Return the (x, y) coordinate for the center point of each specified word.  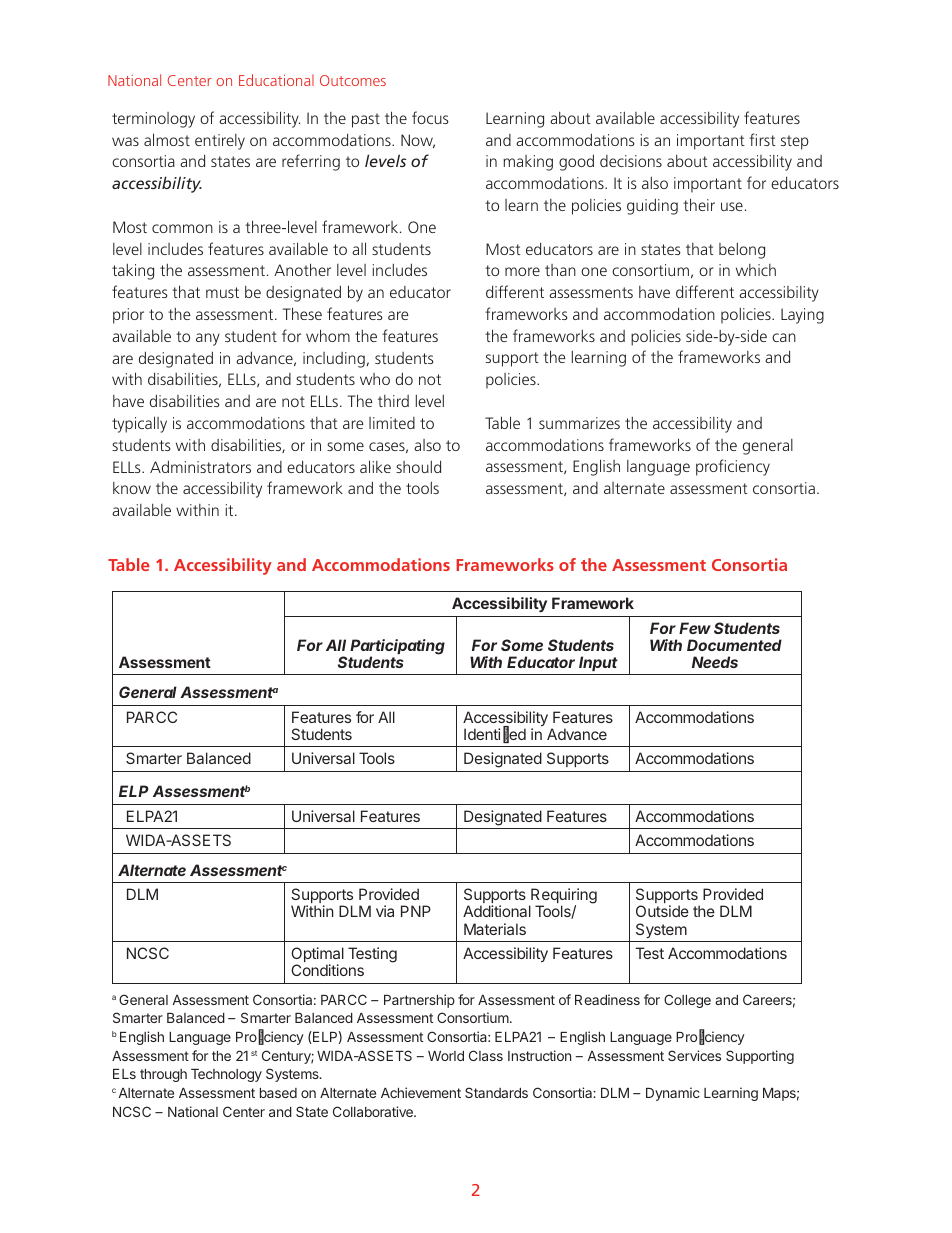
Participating (397, 648)
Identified (495, 735)
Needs (715, 662)
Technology (226, 1075)
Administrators (200, 466)
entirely (220, 142)
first (762, 139)
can (784, 337)
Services (694, 1055)
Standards (496, 1092)
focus (430, 117)
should (418, 466)
